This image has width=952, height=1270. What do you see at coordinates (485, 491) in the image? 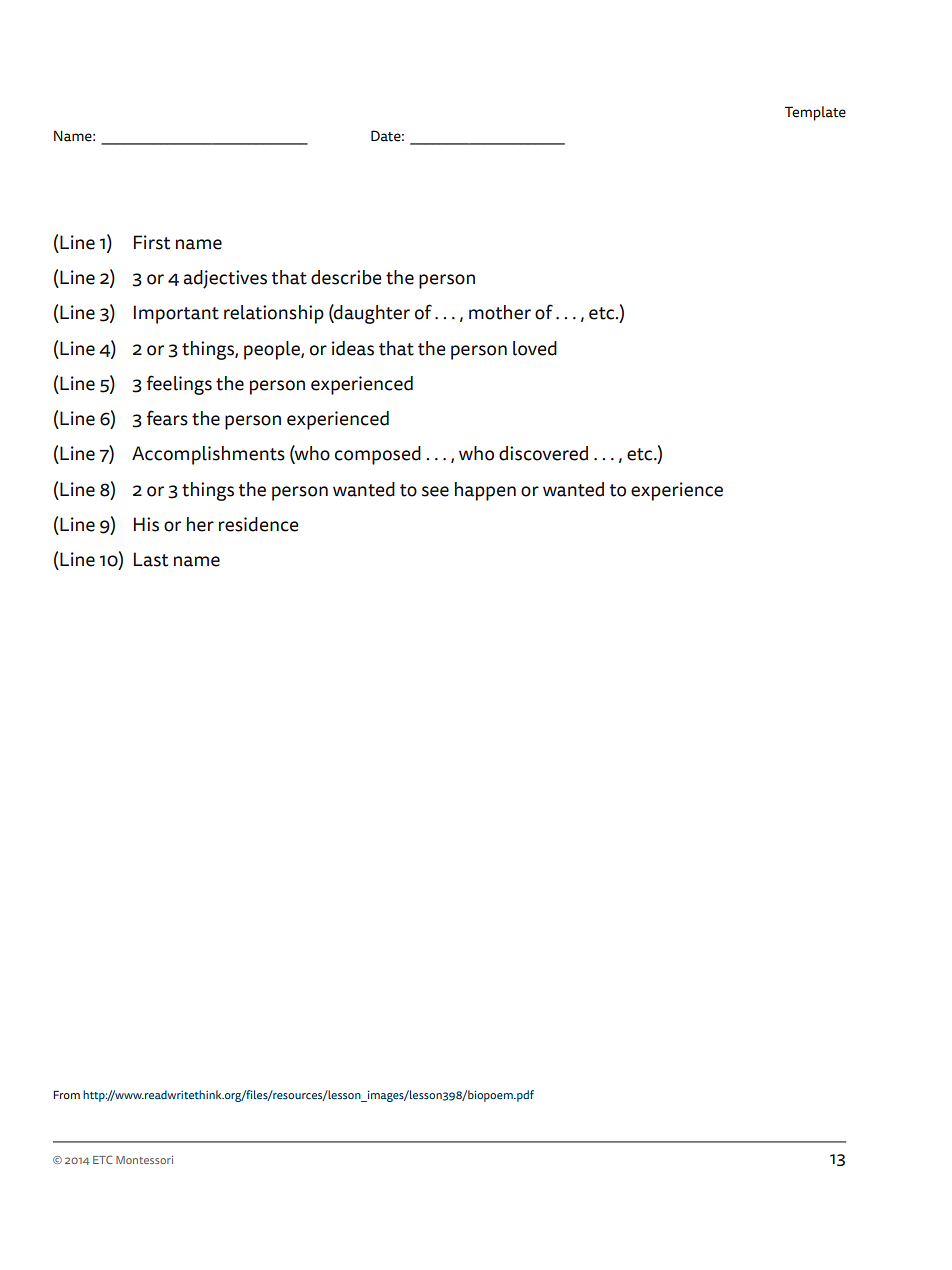
I see `happen` at bounding box center [485, 491].
